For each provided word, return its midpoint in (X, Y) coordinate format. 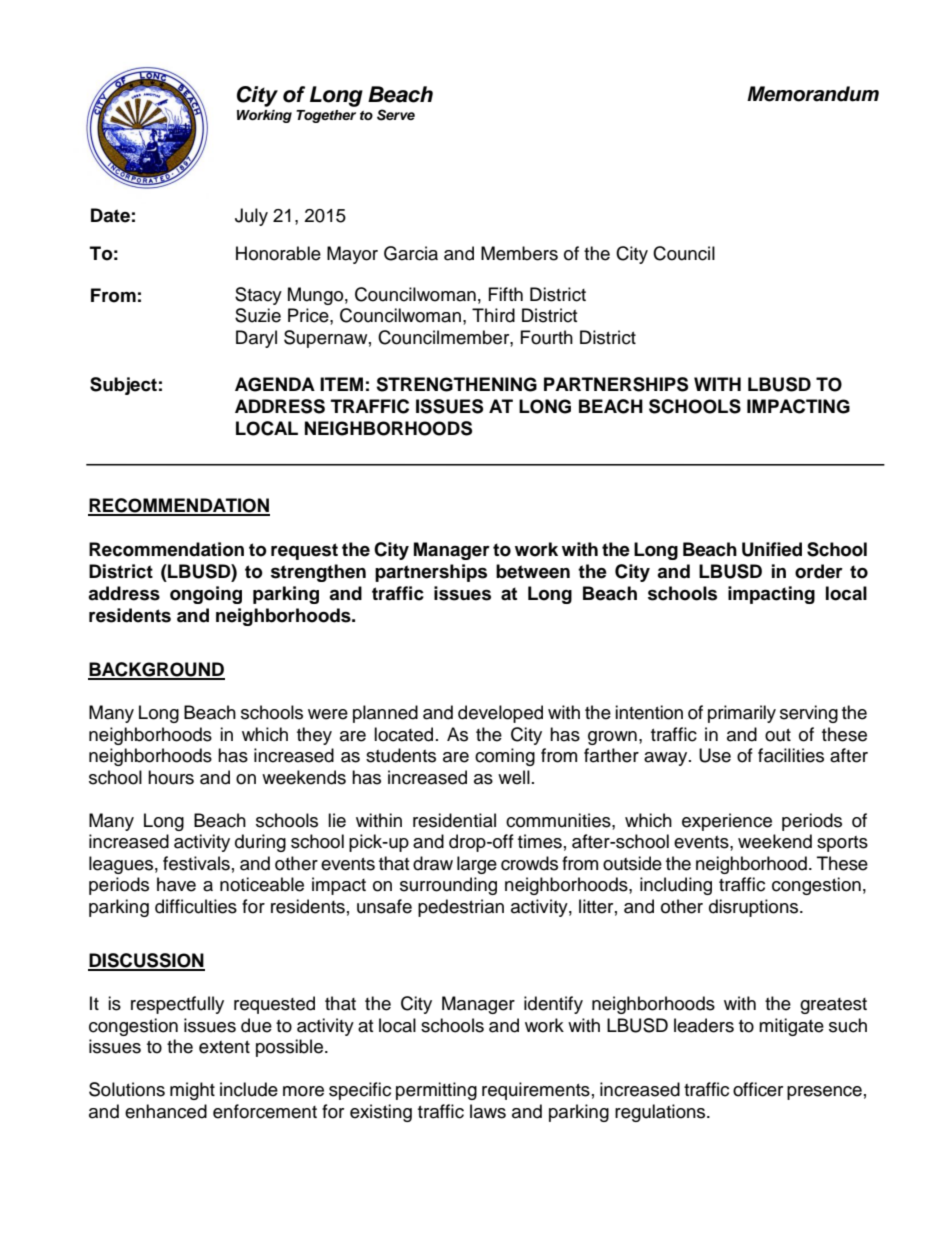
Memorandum (813, 94)
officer (758, 1089)
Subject (123, 386)
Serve (396, 115)
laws (488, 1111)
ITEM (341, 384)
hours (171, 777)
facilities (791, 755)
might (192, 1091)
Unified (772, 549)
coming (505, 757)
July (251, 217)
